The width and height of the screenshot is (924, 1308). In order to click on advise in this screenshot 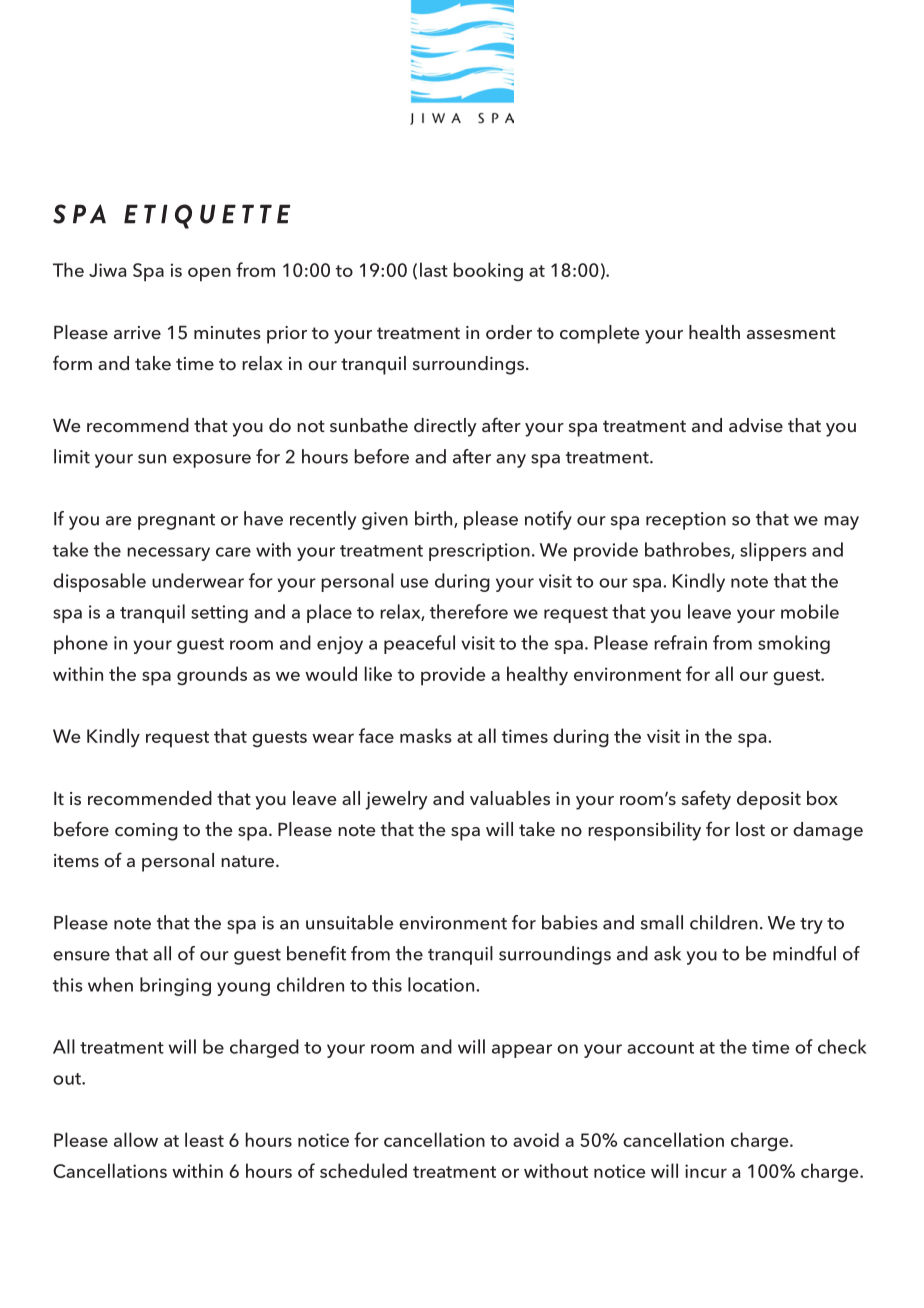, I will do `click(756, 425)`.
